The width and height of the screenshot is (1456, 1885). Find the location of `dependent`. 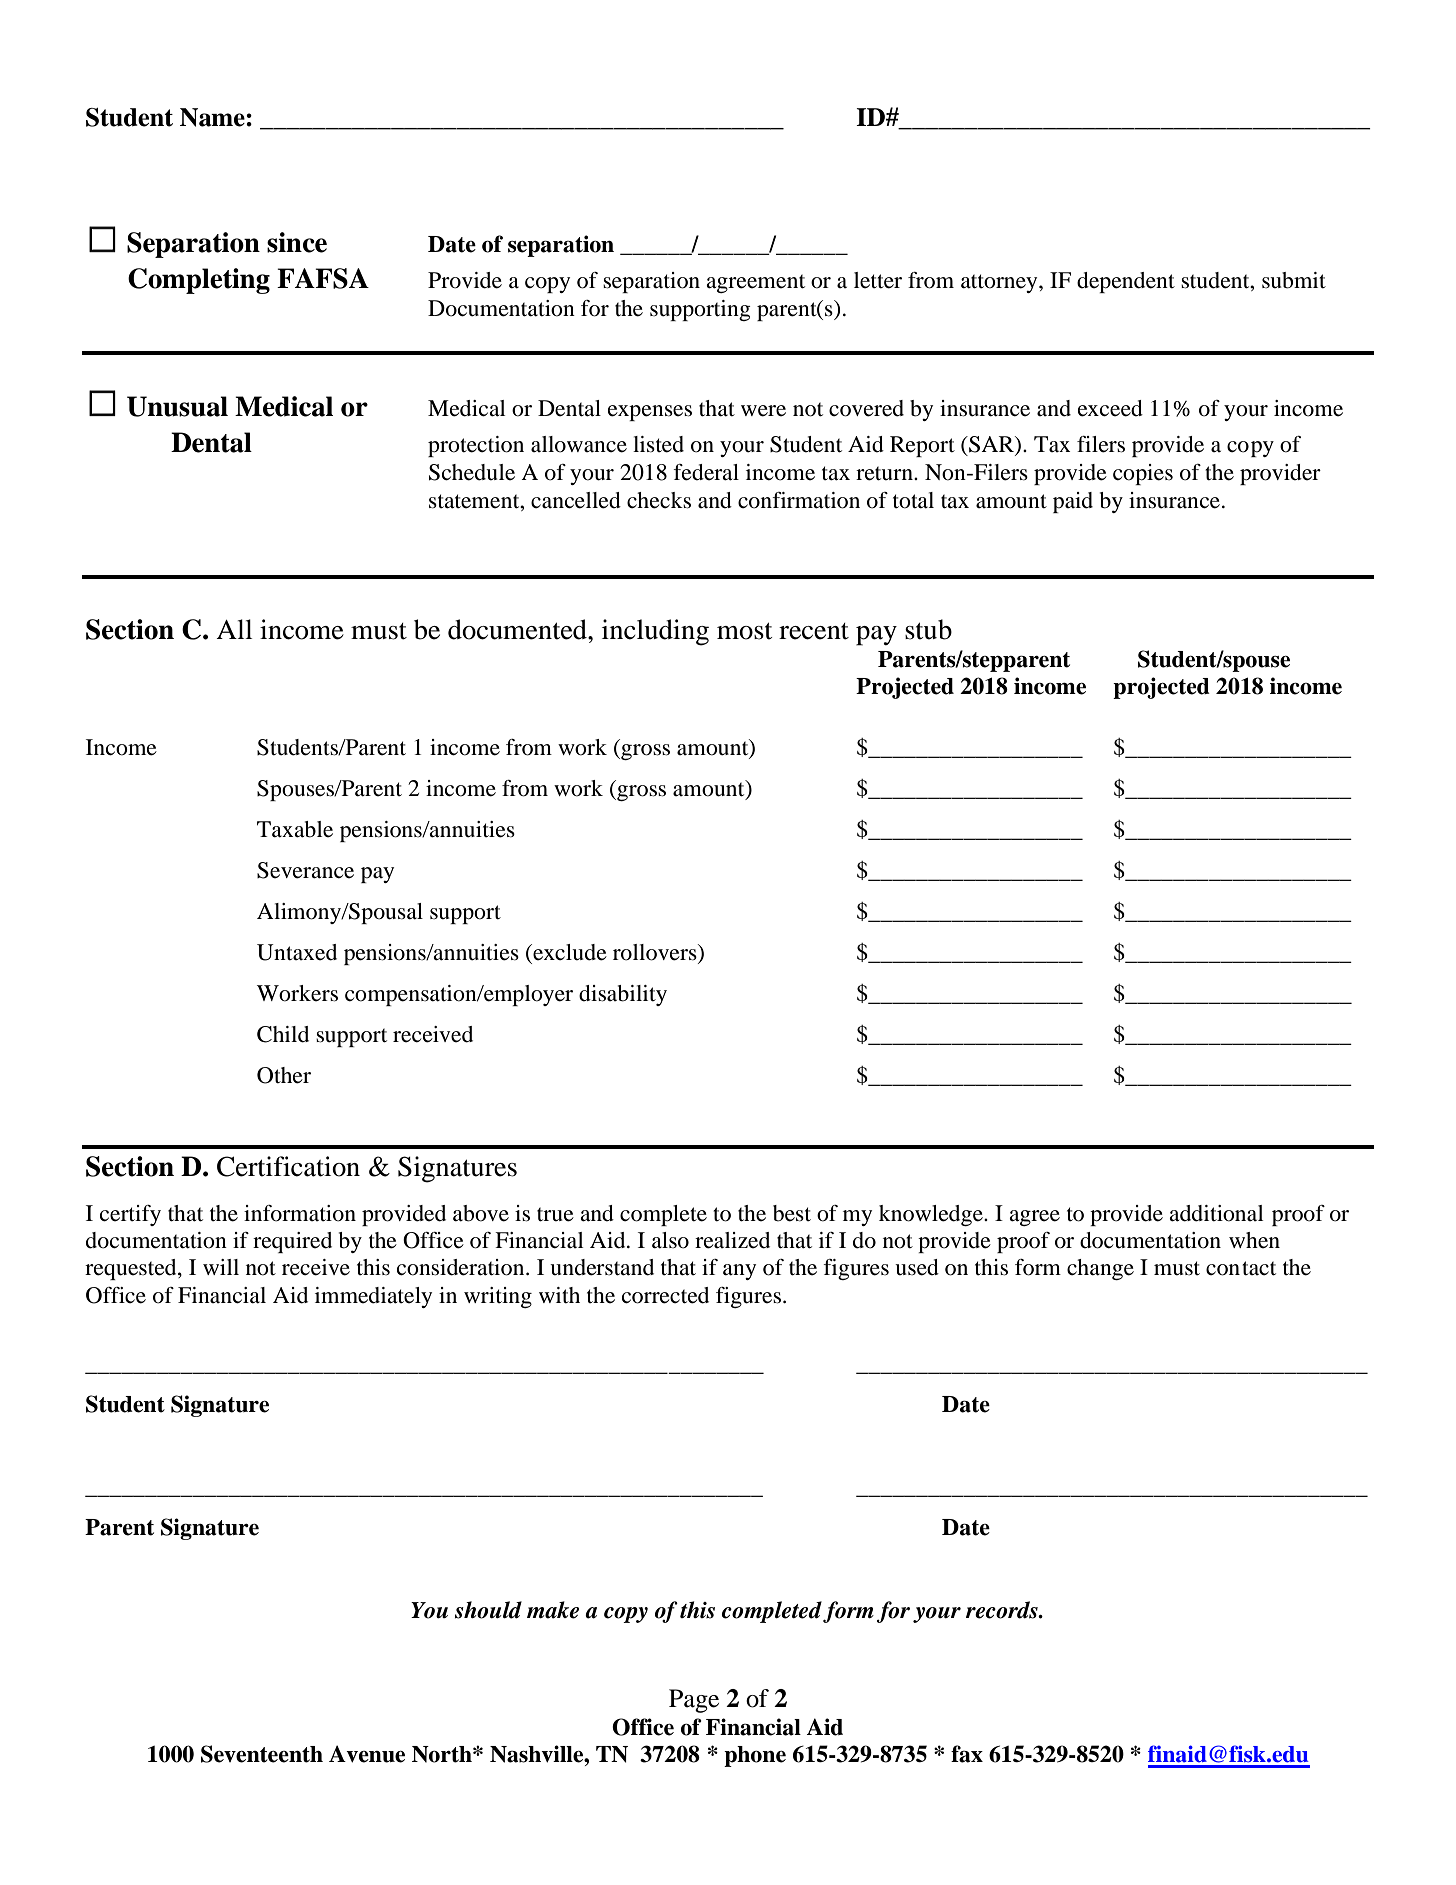

dependent is located at coordinates (1126, 282).
